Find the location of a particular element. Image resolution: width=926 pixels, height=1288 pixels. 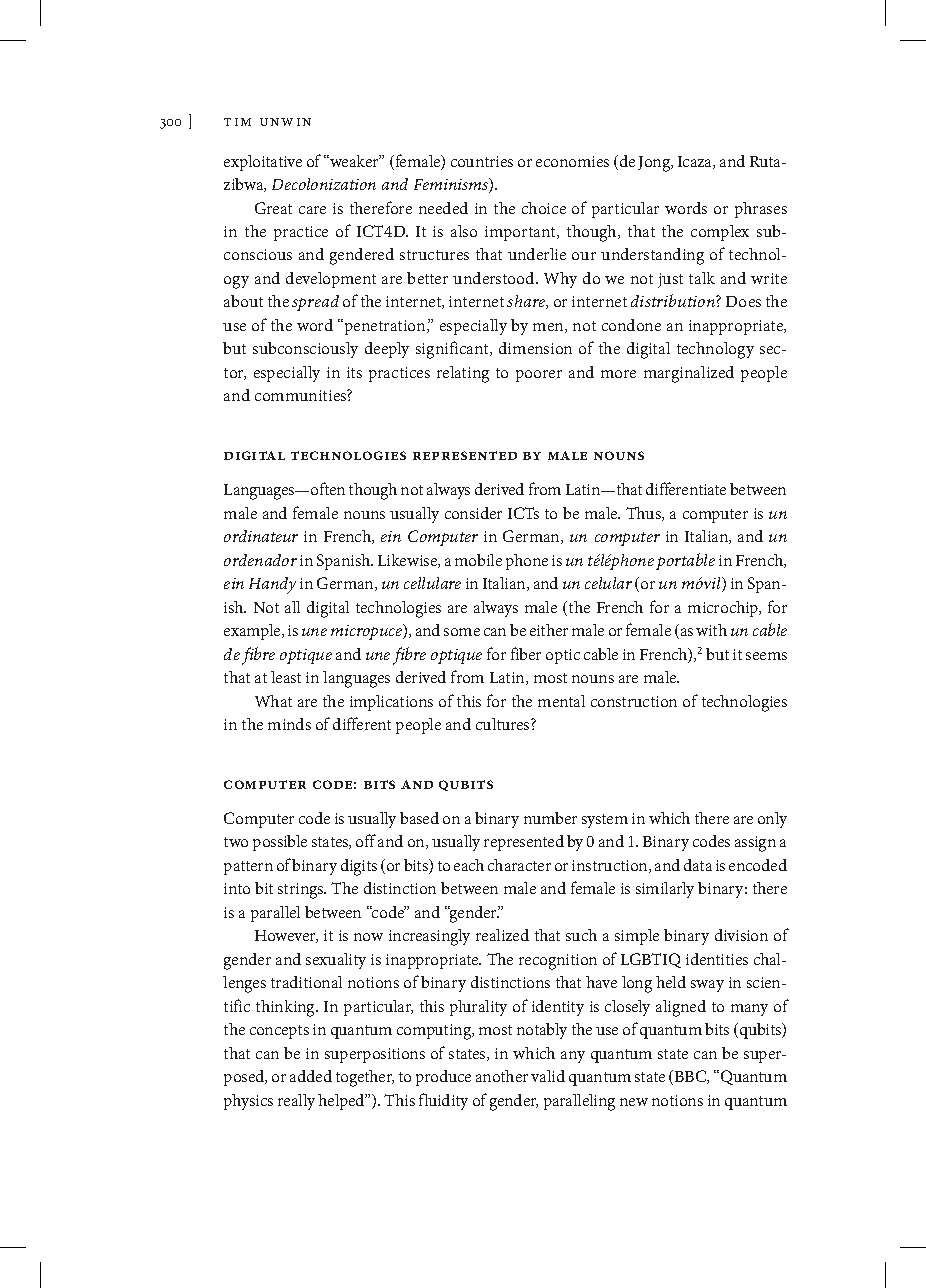

unwin is located at coordinates (285, 122).
